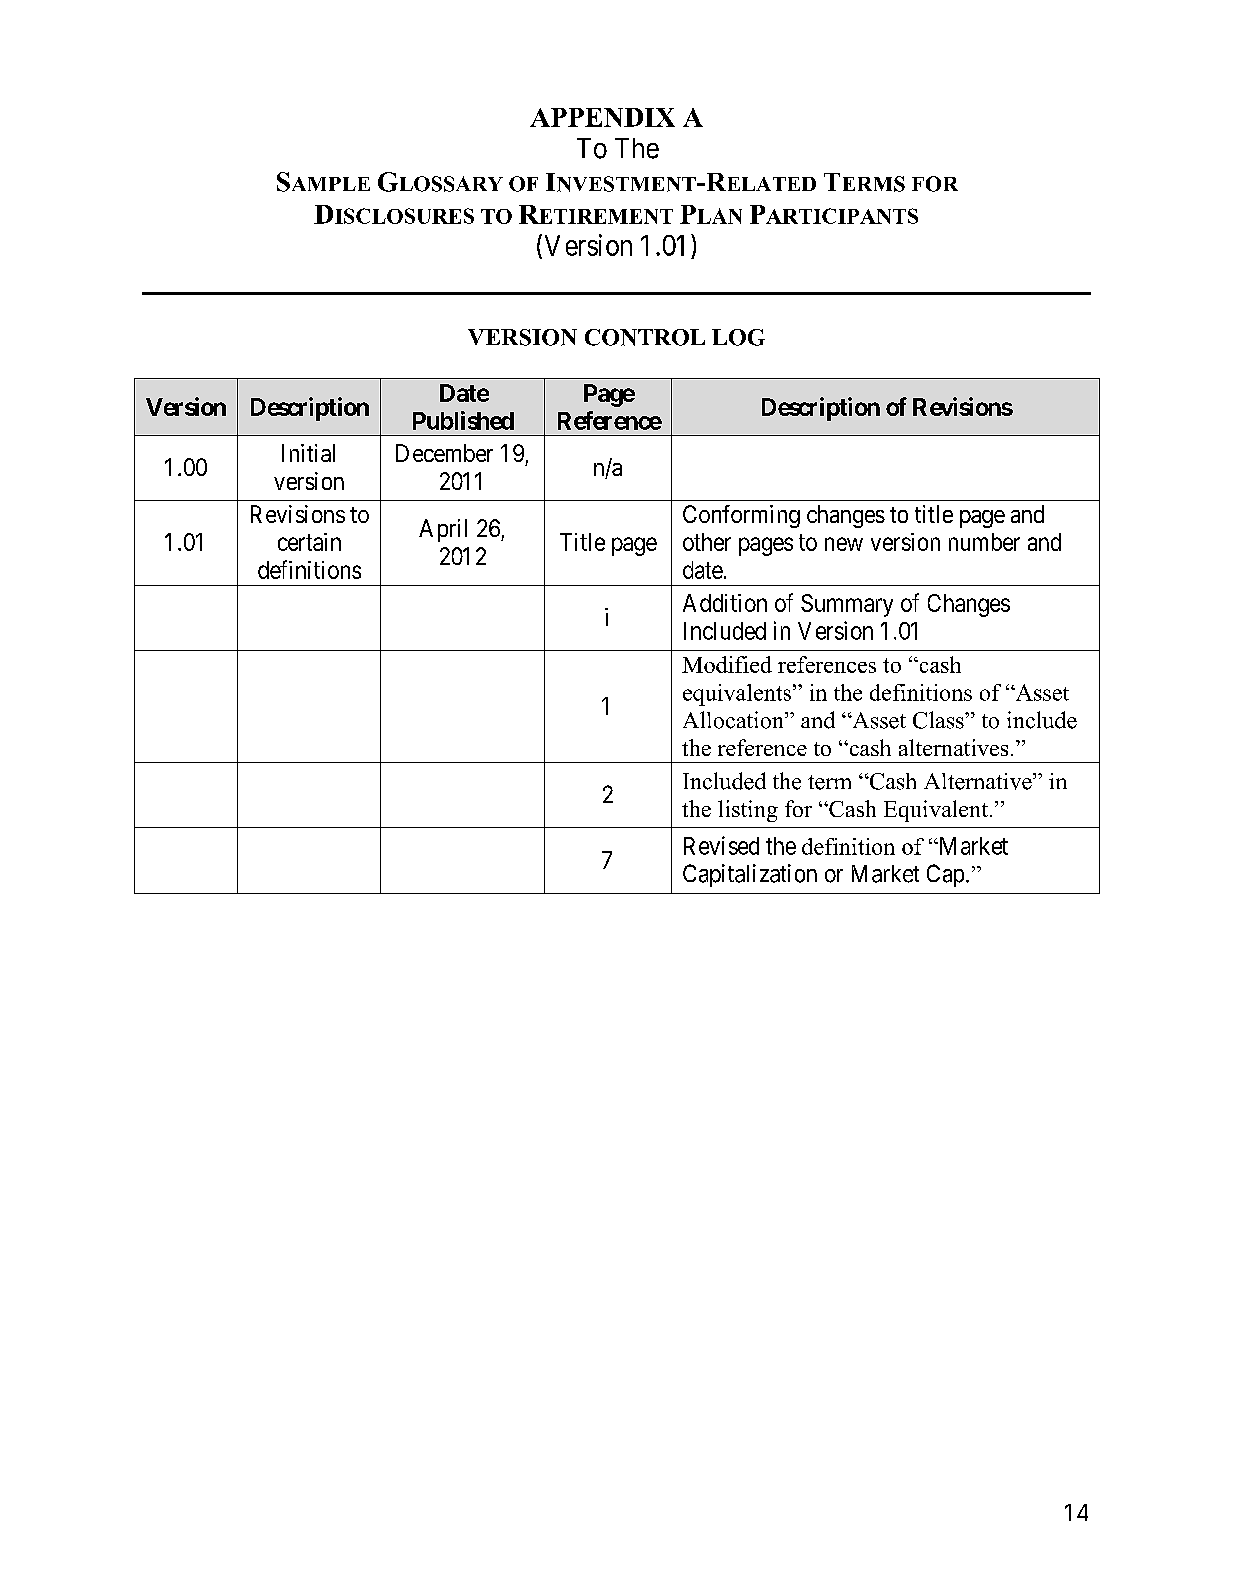 Image resolution: width=1233 pixels, height=1595 pixels. What do you see at coordinates (738, 337) in the screenshot?
I see `LOG` at bounding box center [738, 337].
